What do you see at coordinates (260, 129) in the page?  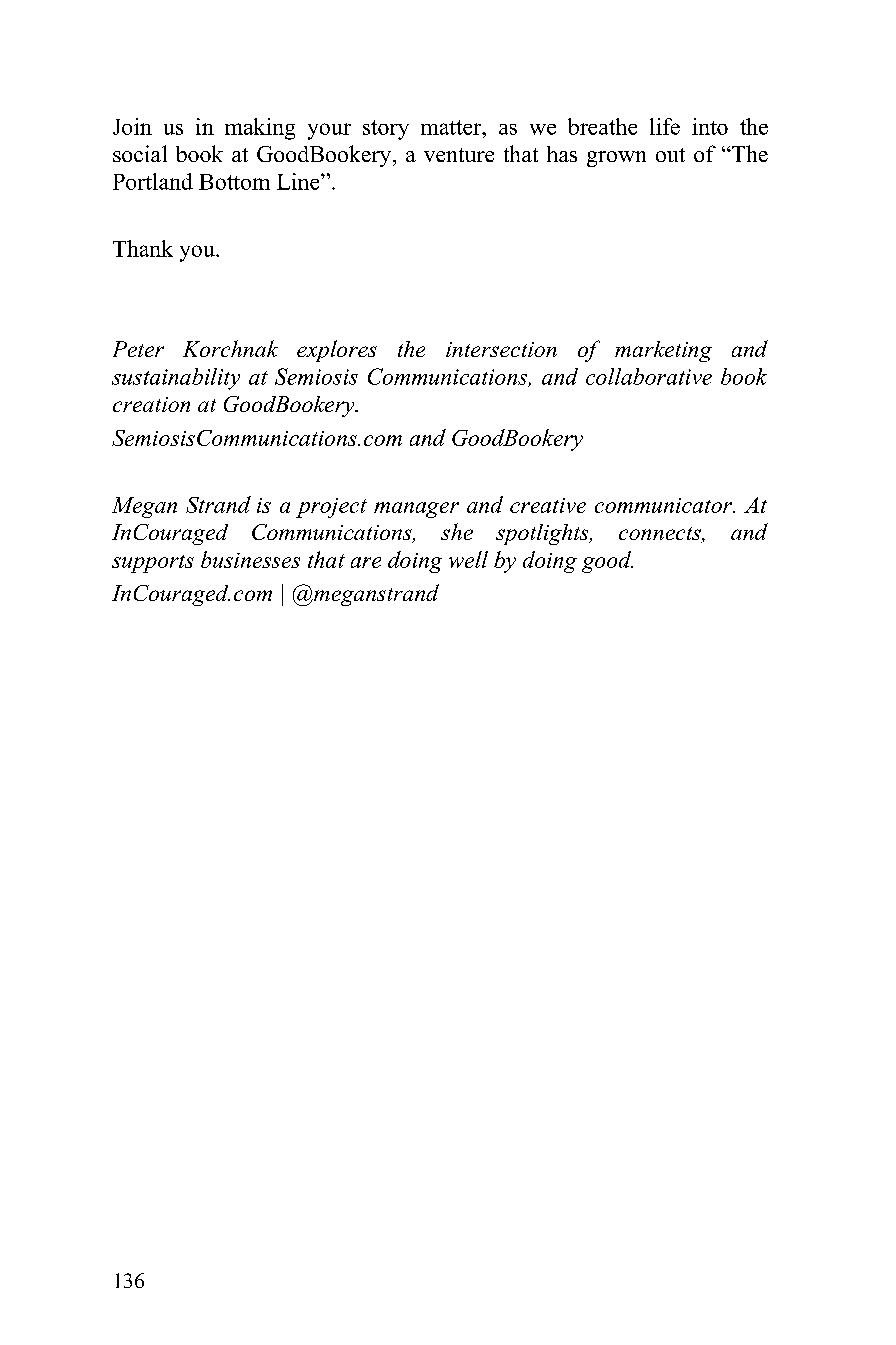 I see `making` at bounding box center [260, 129].
